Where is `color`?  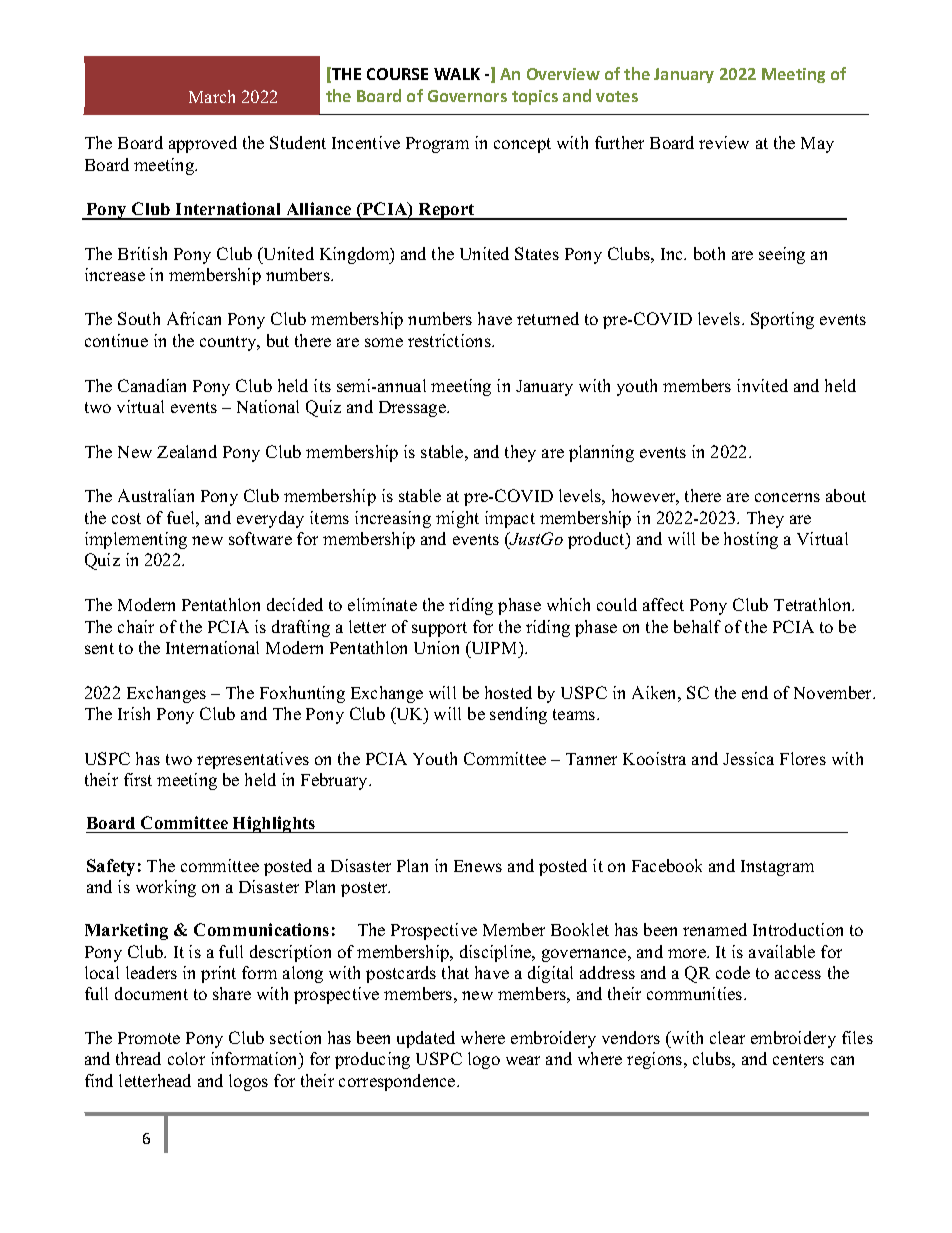
color is located at coordinates (186, 1058).
